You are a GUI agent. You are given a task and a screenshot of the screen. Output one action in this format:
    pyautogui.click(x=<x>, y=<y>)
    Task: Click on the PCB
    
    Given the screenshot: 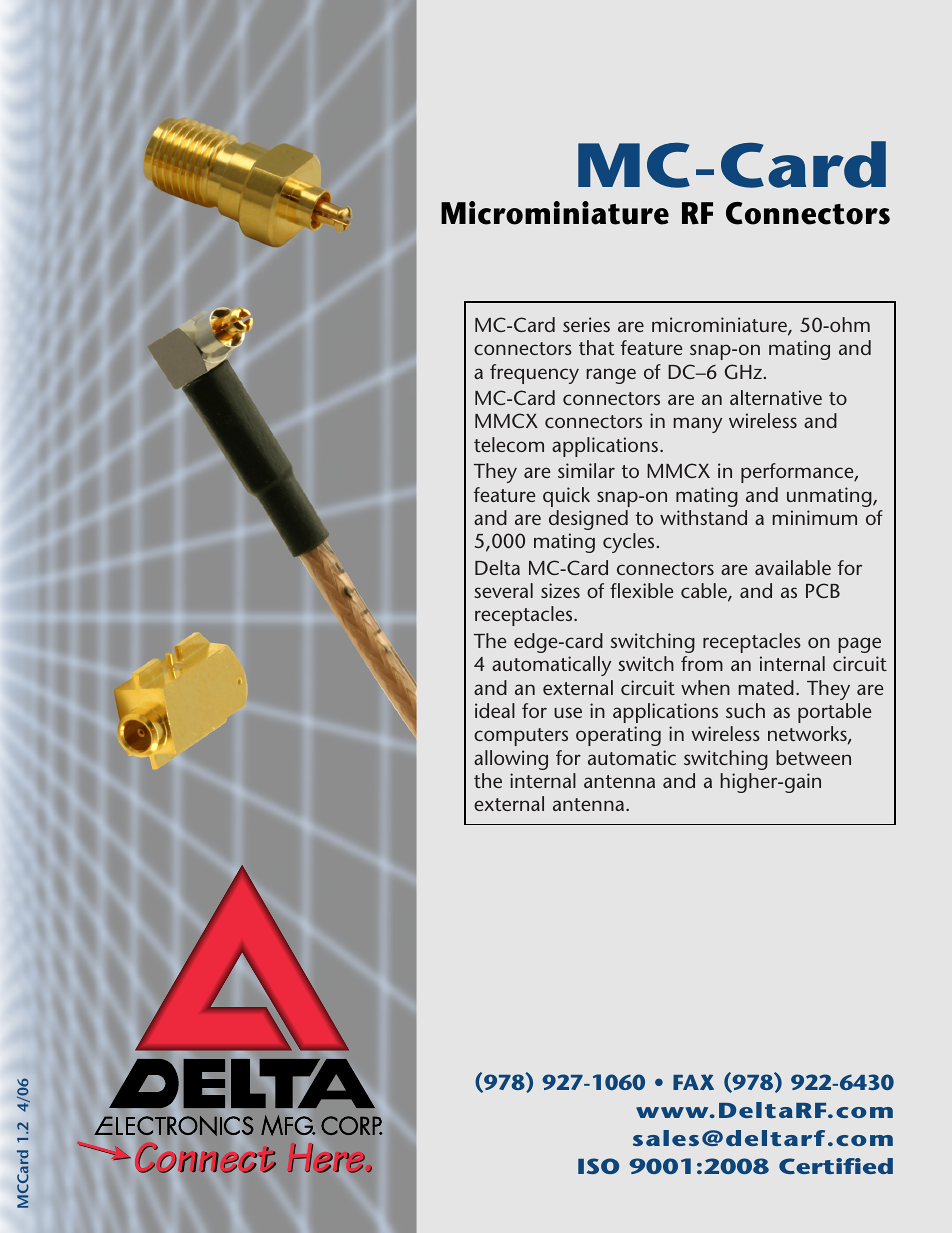 What is the action you would take?
    pyautogui.click(x=823, y=590)
